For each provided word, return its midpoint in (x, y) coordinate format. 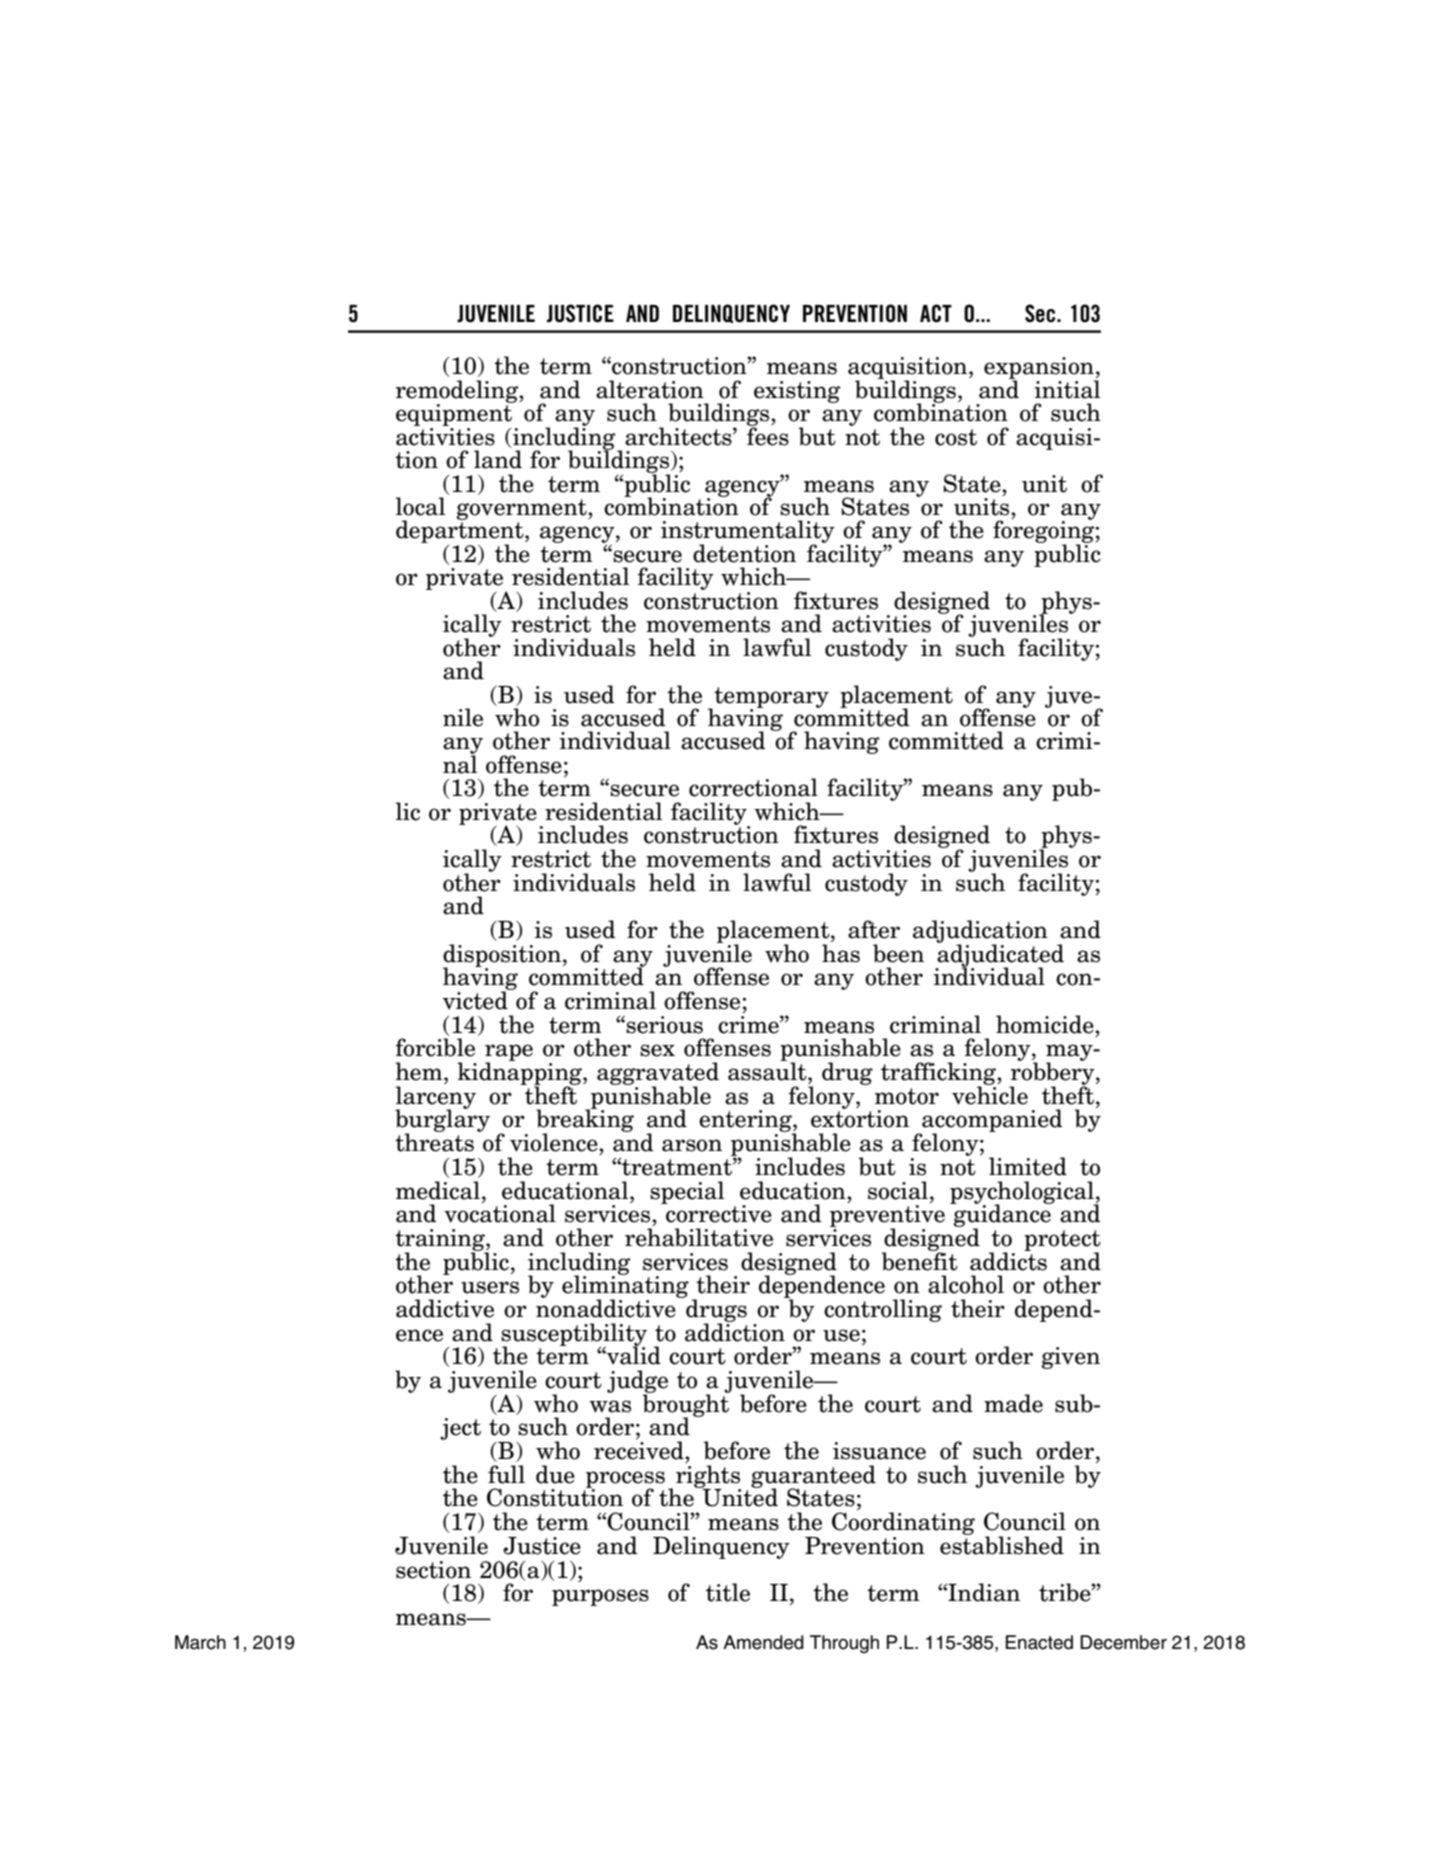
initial (1067, 389)
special (687, 1192)
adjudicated (1000, 955)
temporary (770, 698)
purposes (600, 1597)
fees (768, 435)
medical (438, 1190)
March (200, 1642)
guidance (1002, 1216)
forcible (435, 1047)
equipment (455, 414)
